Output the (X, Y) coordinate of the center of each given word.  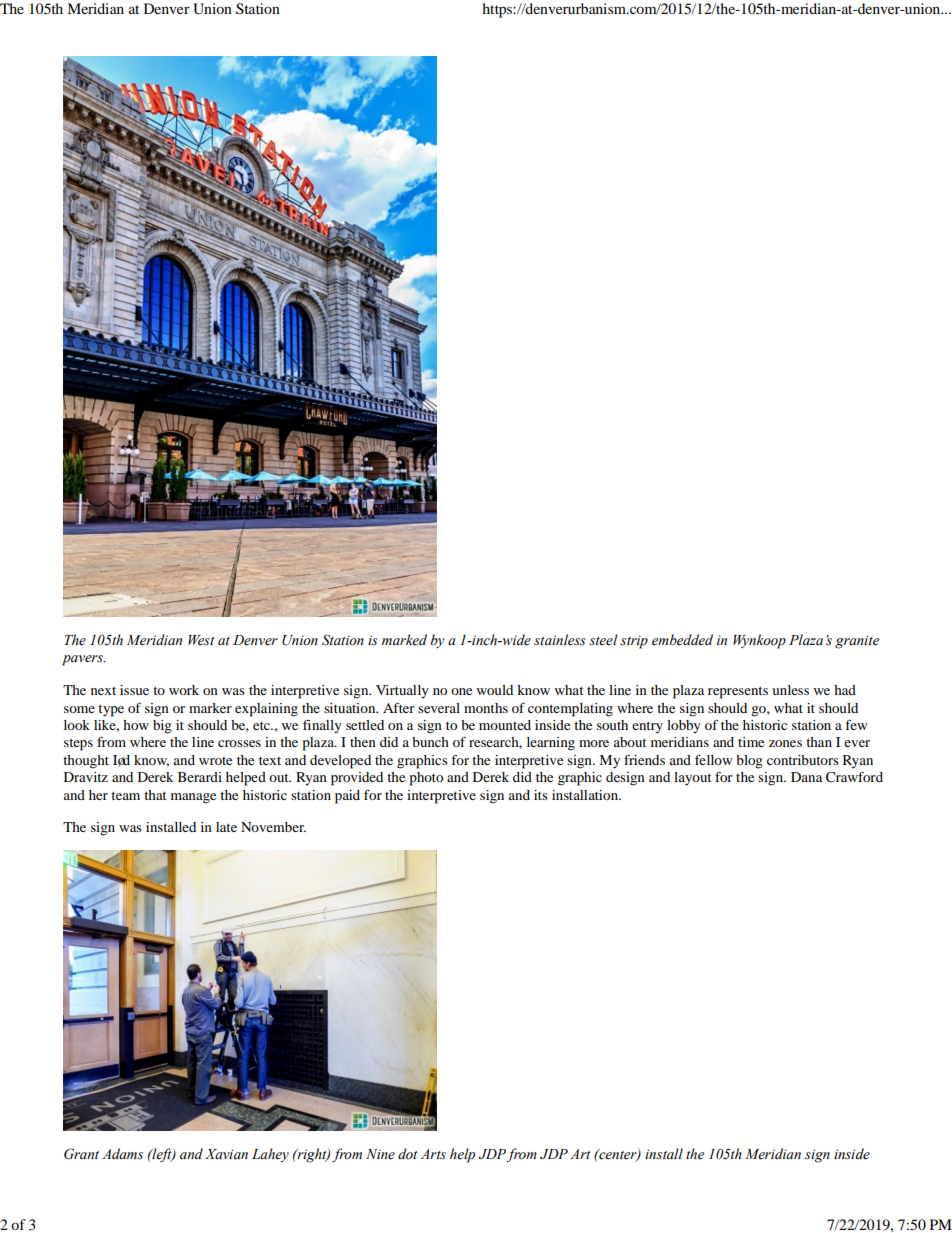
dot (408, 1154)
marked (404, 639)
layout (693, 779)
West (201, 640)
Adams (122, 1153)
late (226, 827)
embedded (682, 640)
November (273, 827)
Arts (433, 1154)
